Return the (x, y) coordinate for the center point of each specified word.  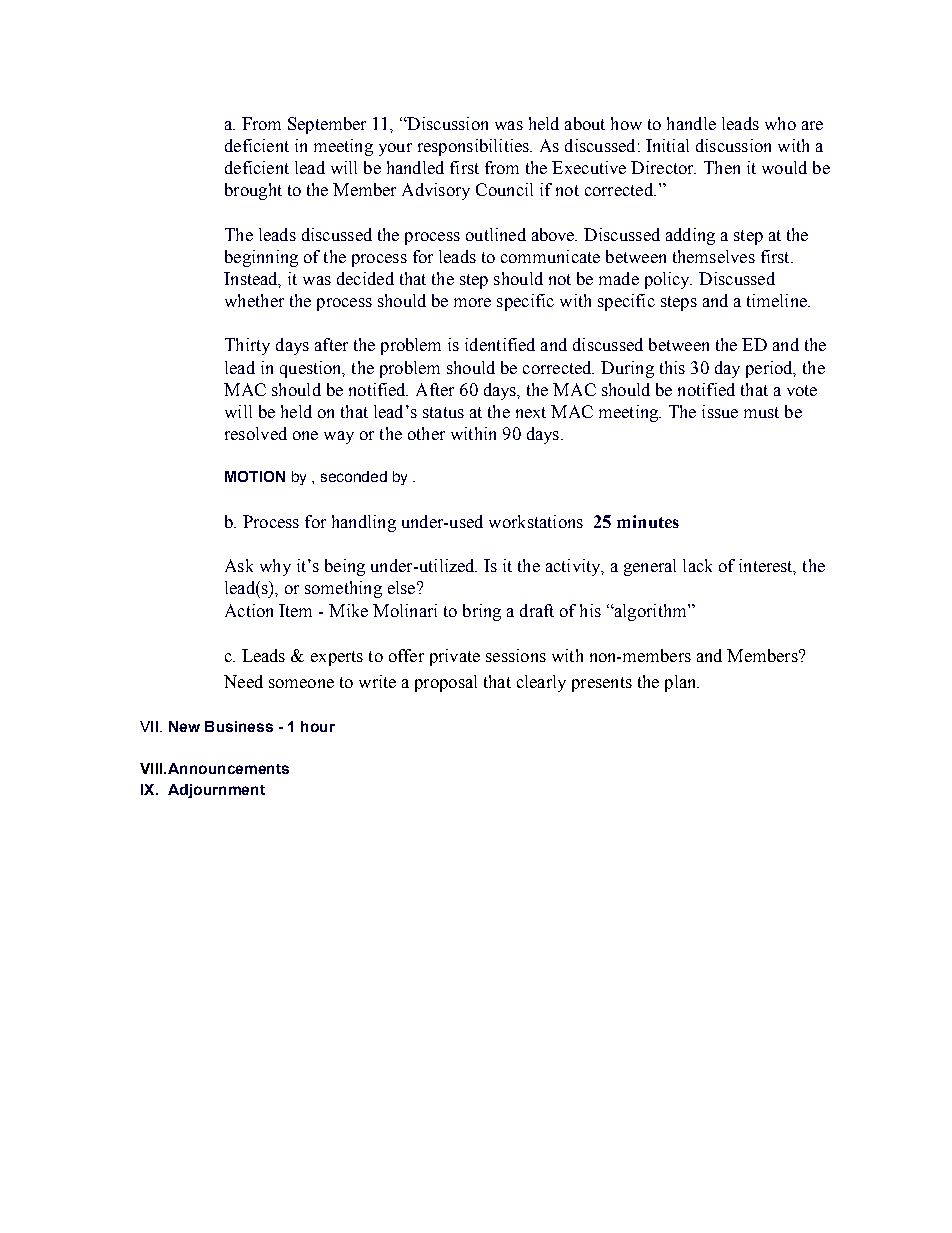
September (327, 125)
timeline (778, 300)
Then (722, 167)
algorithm (650, 612)
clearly (541, 683)
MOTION (255, 476)
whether (254, 300)
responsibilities (474, 147)
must (761, 412)
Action (249, 610)
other (426, 433)
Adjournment (216, 791)
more (472, 302)
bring (482, 612)
